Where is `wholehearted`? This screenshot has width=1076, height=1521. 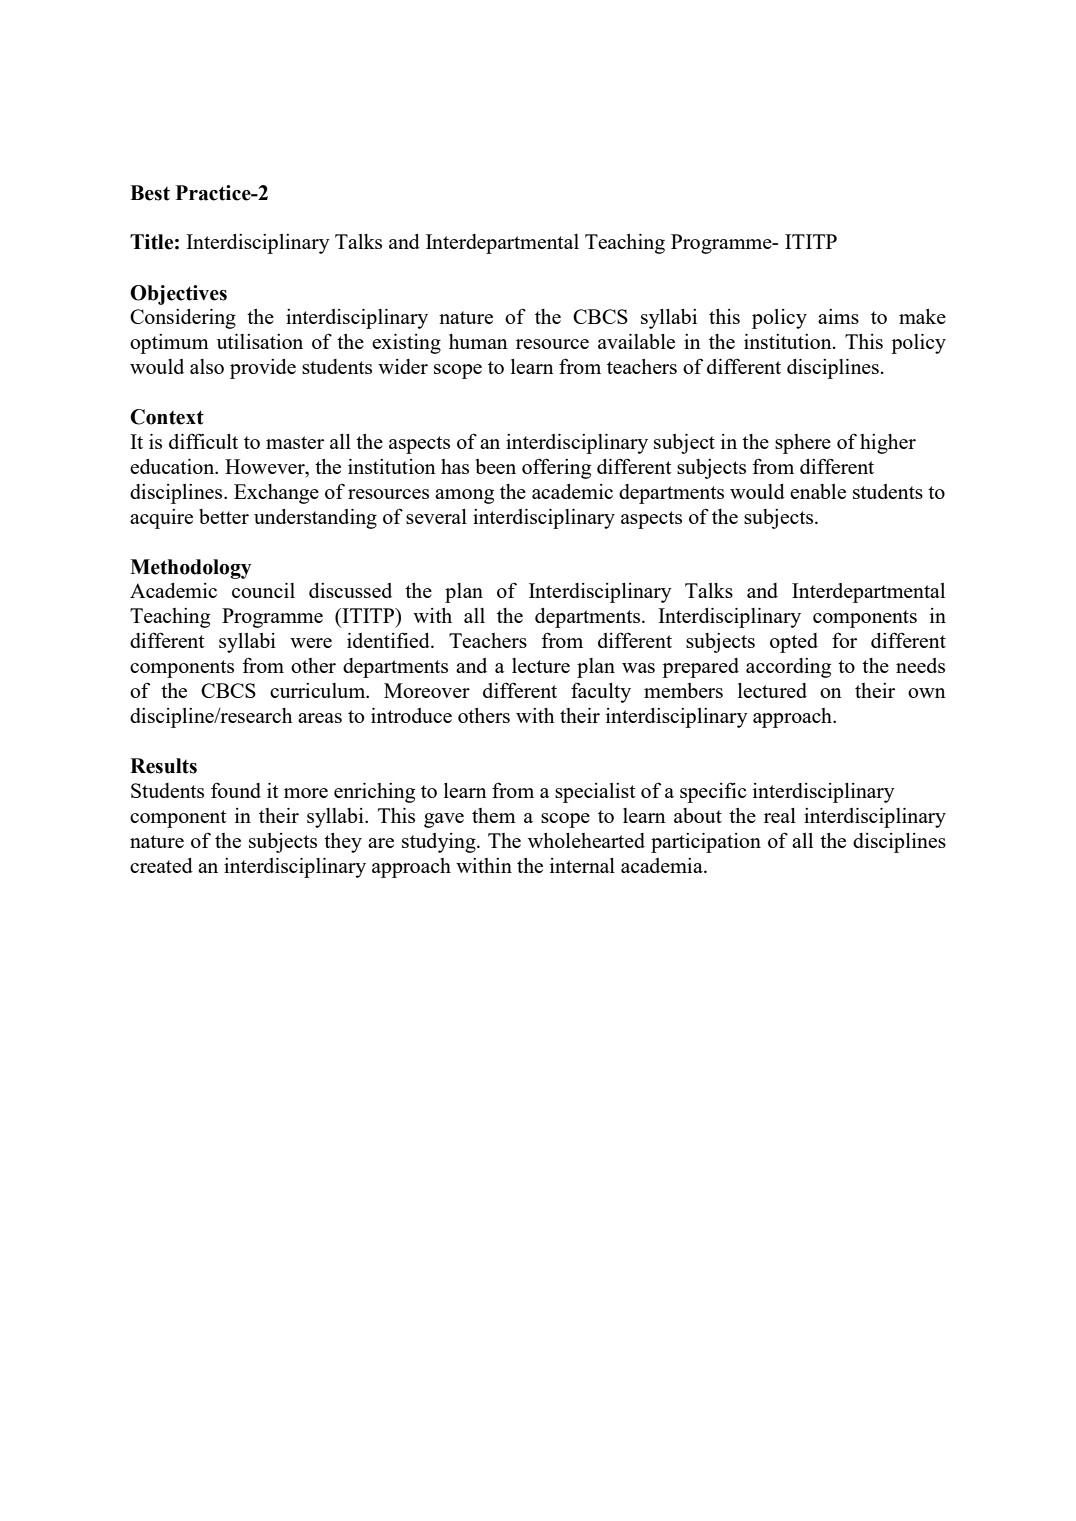 wholehearted is located at coordinates (586, 840).
